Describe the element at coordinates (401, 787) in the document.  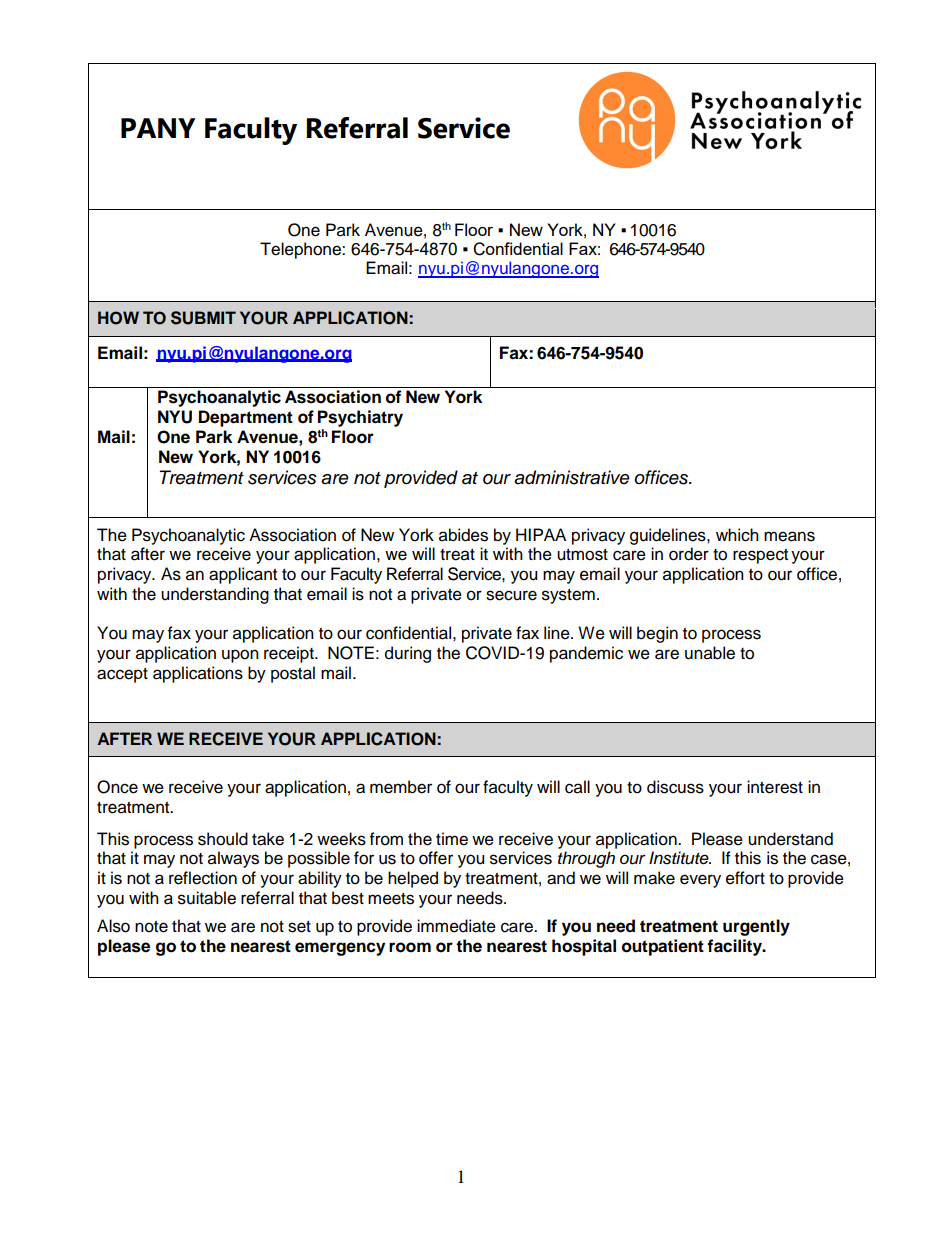
I see `member` at that location.
